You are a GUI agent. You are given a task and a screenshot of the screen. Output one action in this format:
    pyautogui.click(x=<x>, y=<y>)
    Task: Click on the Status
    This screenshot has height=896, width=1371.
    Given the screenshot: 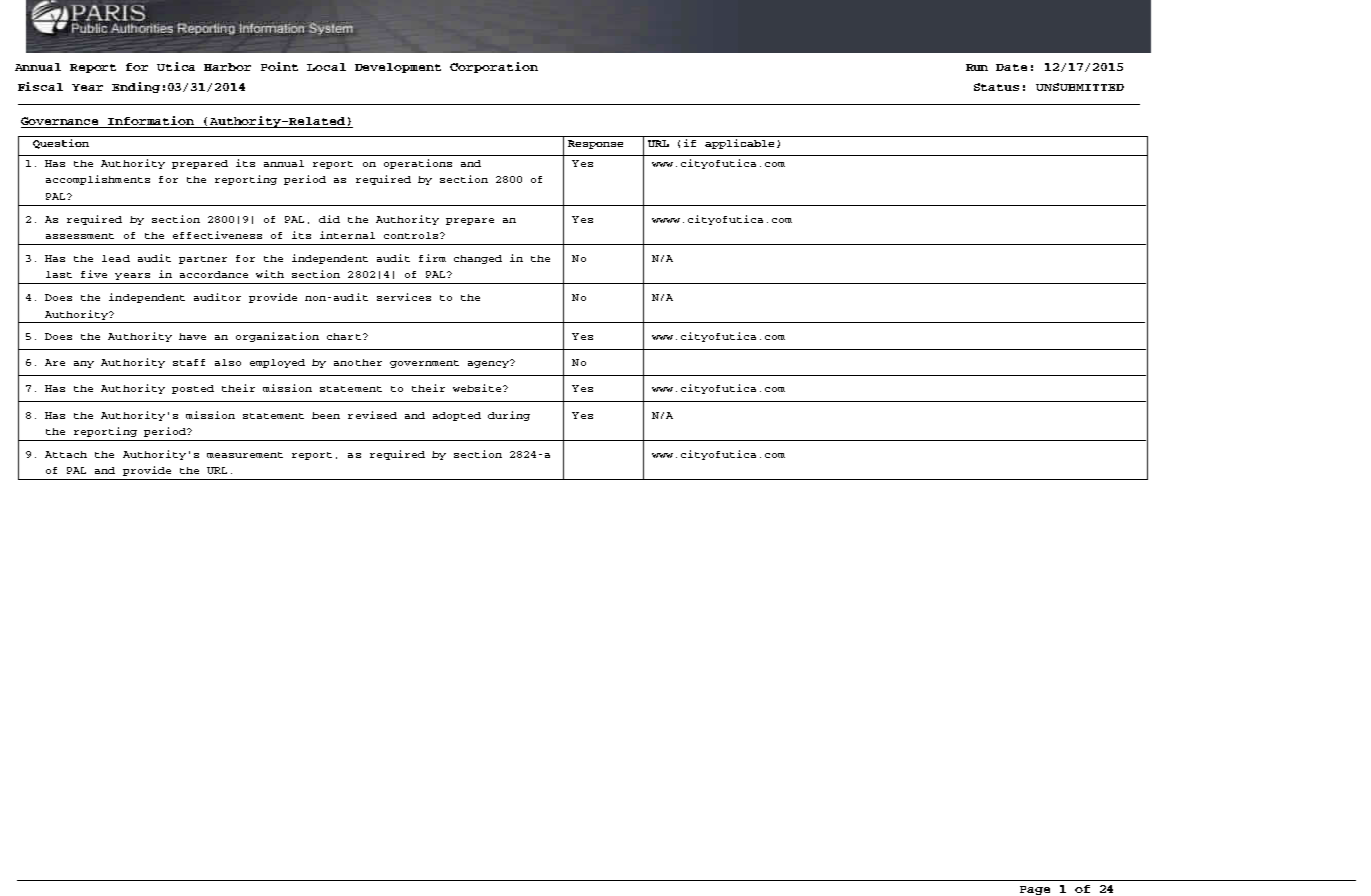 What is the action you would take?
    pyautogui.click(x=996, y=87)
